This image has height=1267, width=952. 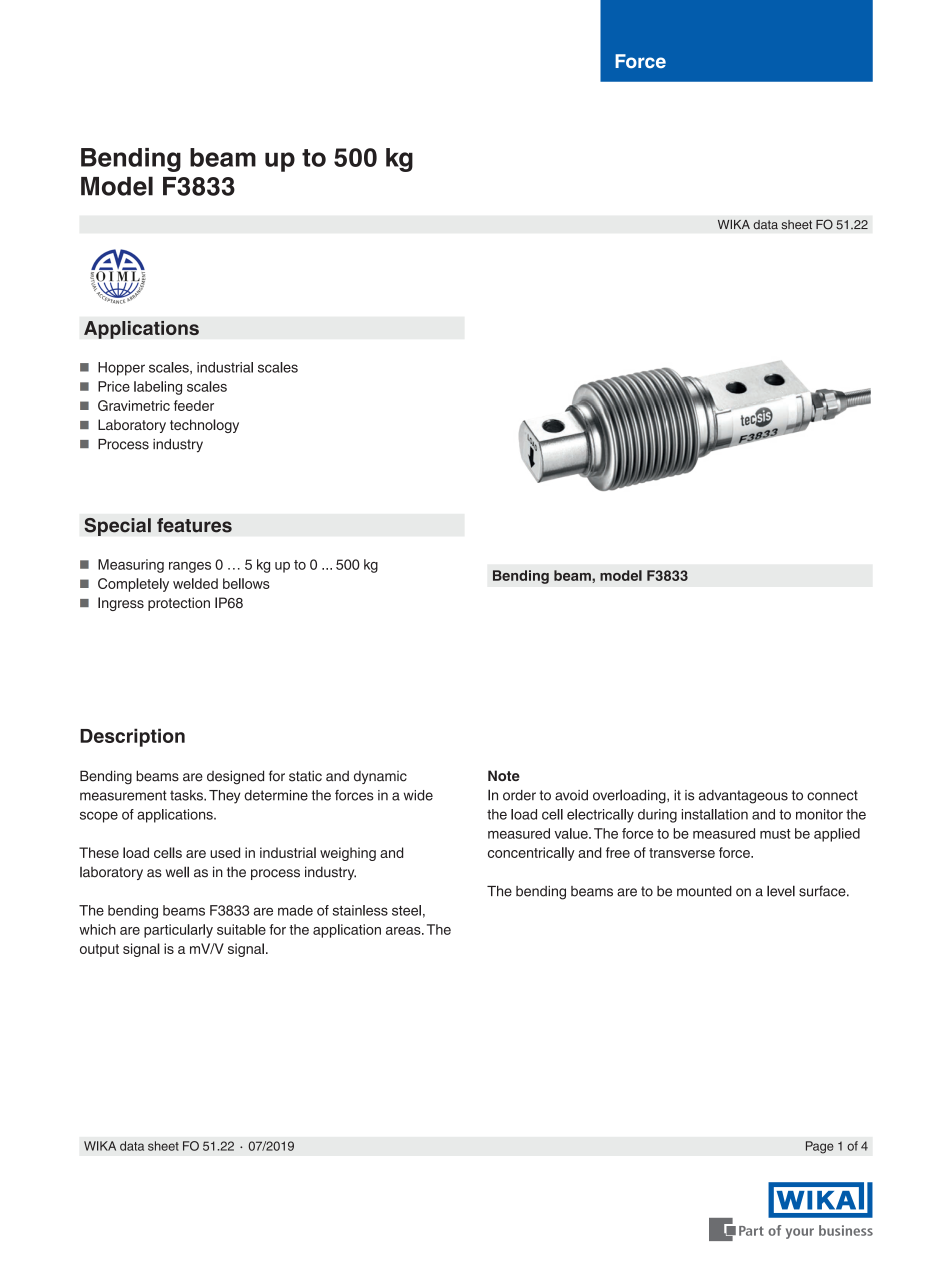 What do you see at coordinates (743, 797) in the image?
I see `advantageous` at bounding box center [743, 797].
